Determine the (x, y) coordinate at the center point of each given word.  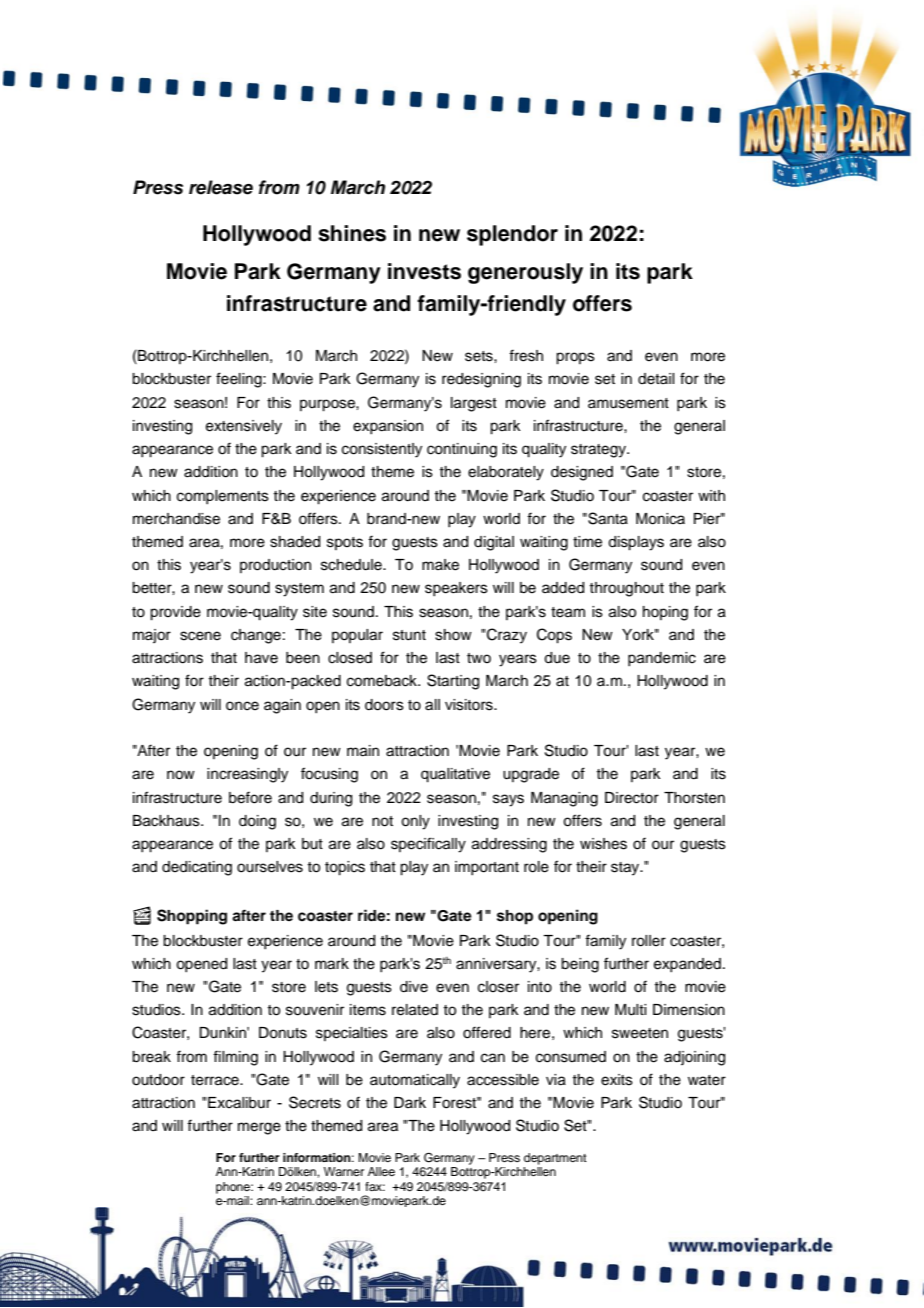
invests (424, 271)
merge (259, 1128)
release (221, 187)
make (440, 565)
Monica (660, 519)
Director (632, 798)
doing (257, 822)
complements (223, 497)
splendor (512, 235)
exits (617, 1080)
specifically (428, 845)
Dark (410, 1102)
